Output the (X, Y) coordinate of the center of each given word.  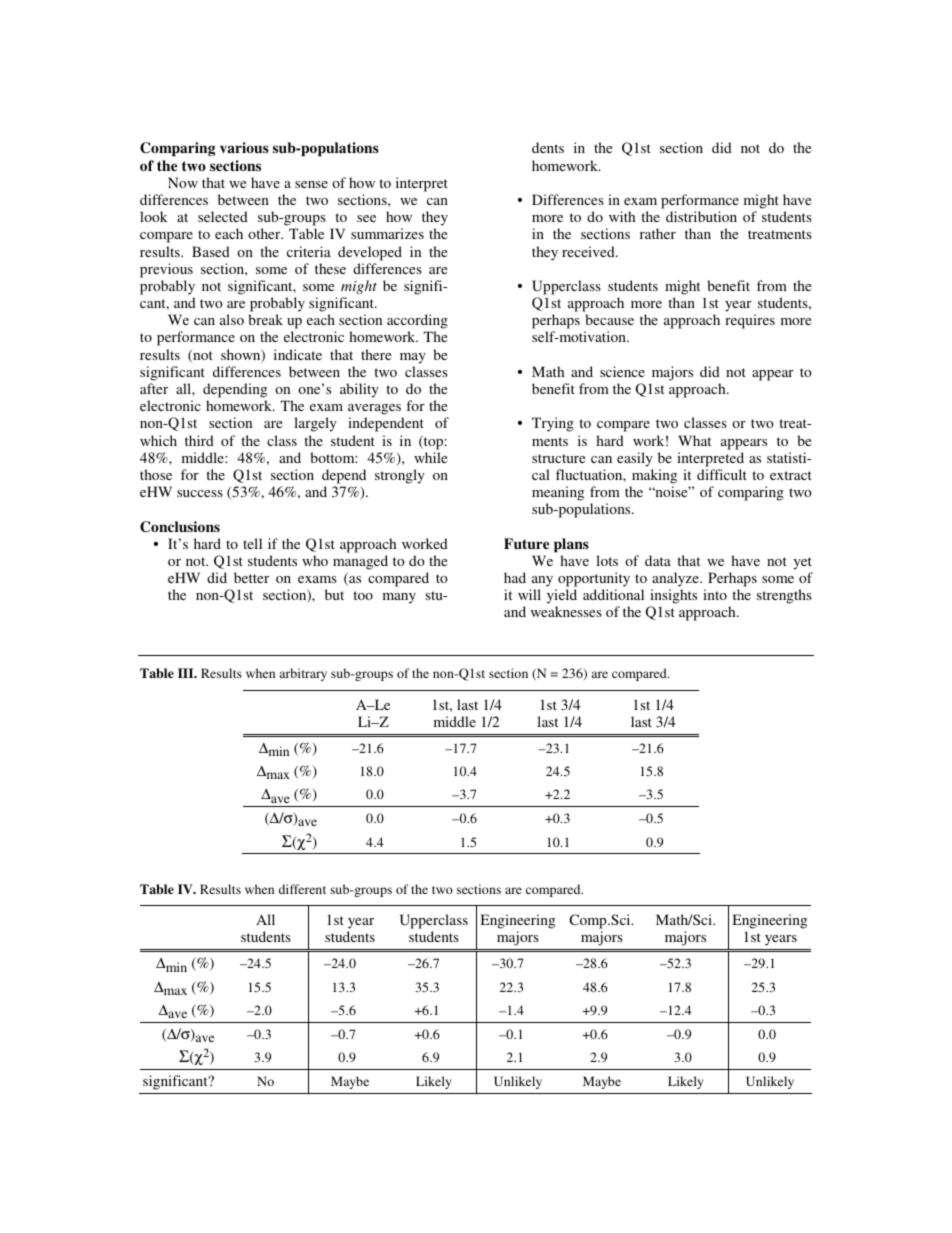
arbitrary (303, 674)
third (199, 440)
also (232, 319)
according (417, 323)
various (244, 147)
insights (673, 598)
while (430, 457)
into (715, 594)
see (366, 218)
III (187, 673)
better (251, 577)
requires (750, 321)
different (302, 889)
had (515, 577)
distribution (701, 216)
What (694, 440)
